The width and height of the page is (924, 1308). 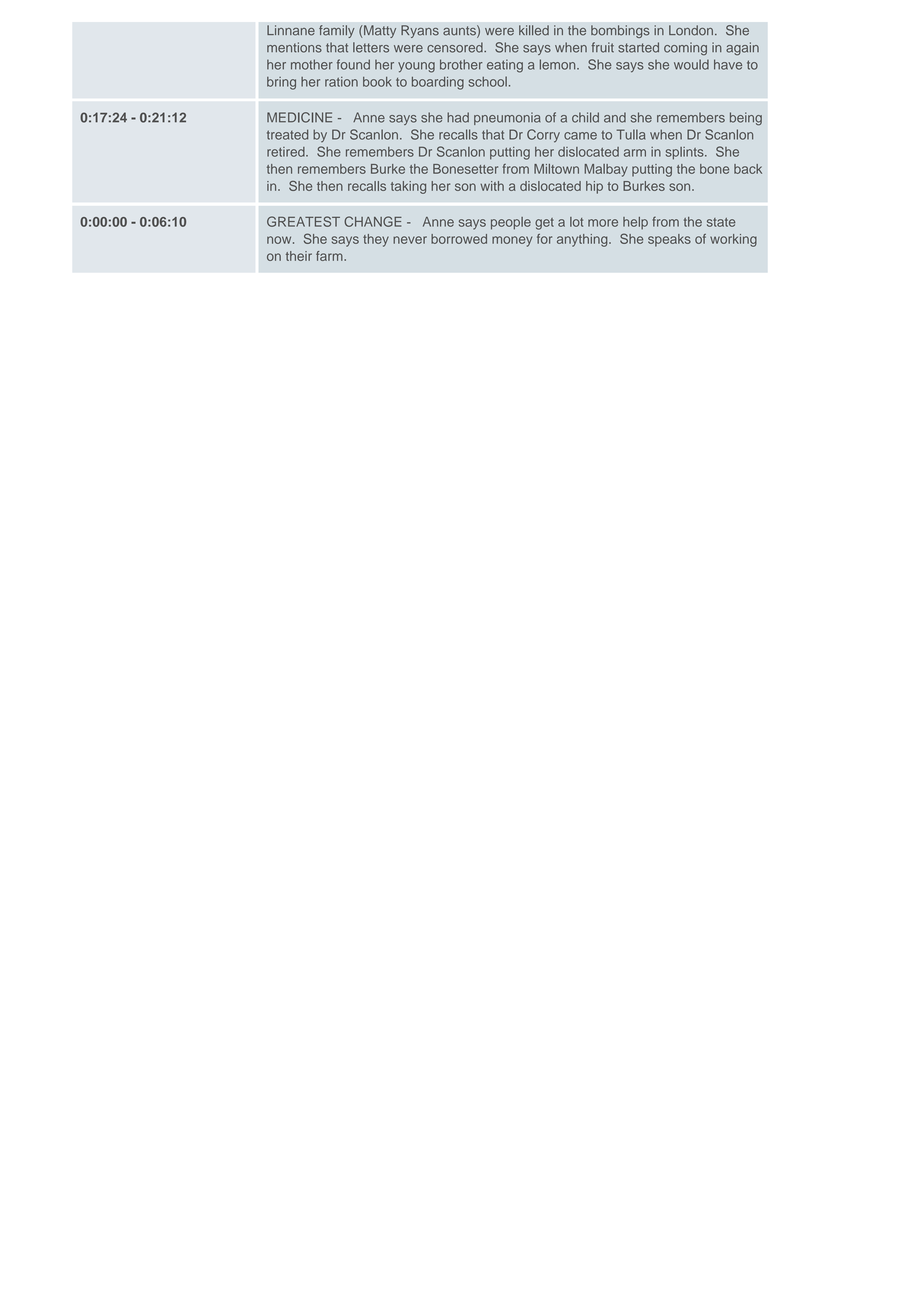 I want to click on farm, so click(x=330, y=256).
